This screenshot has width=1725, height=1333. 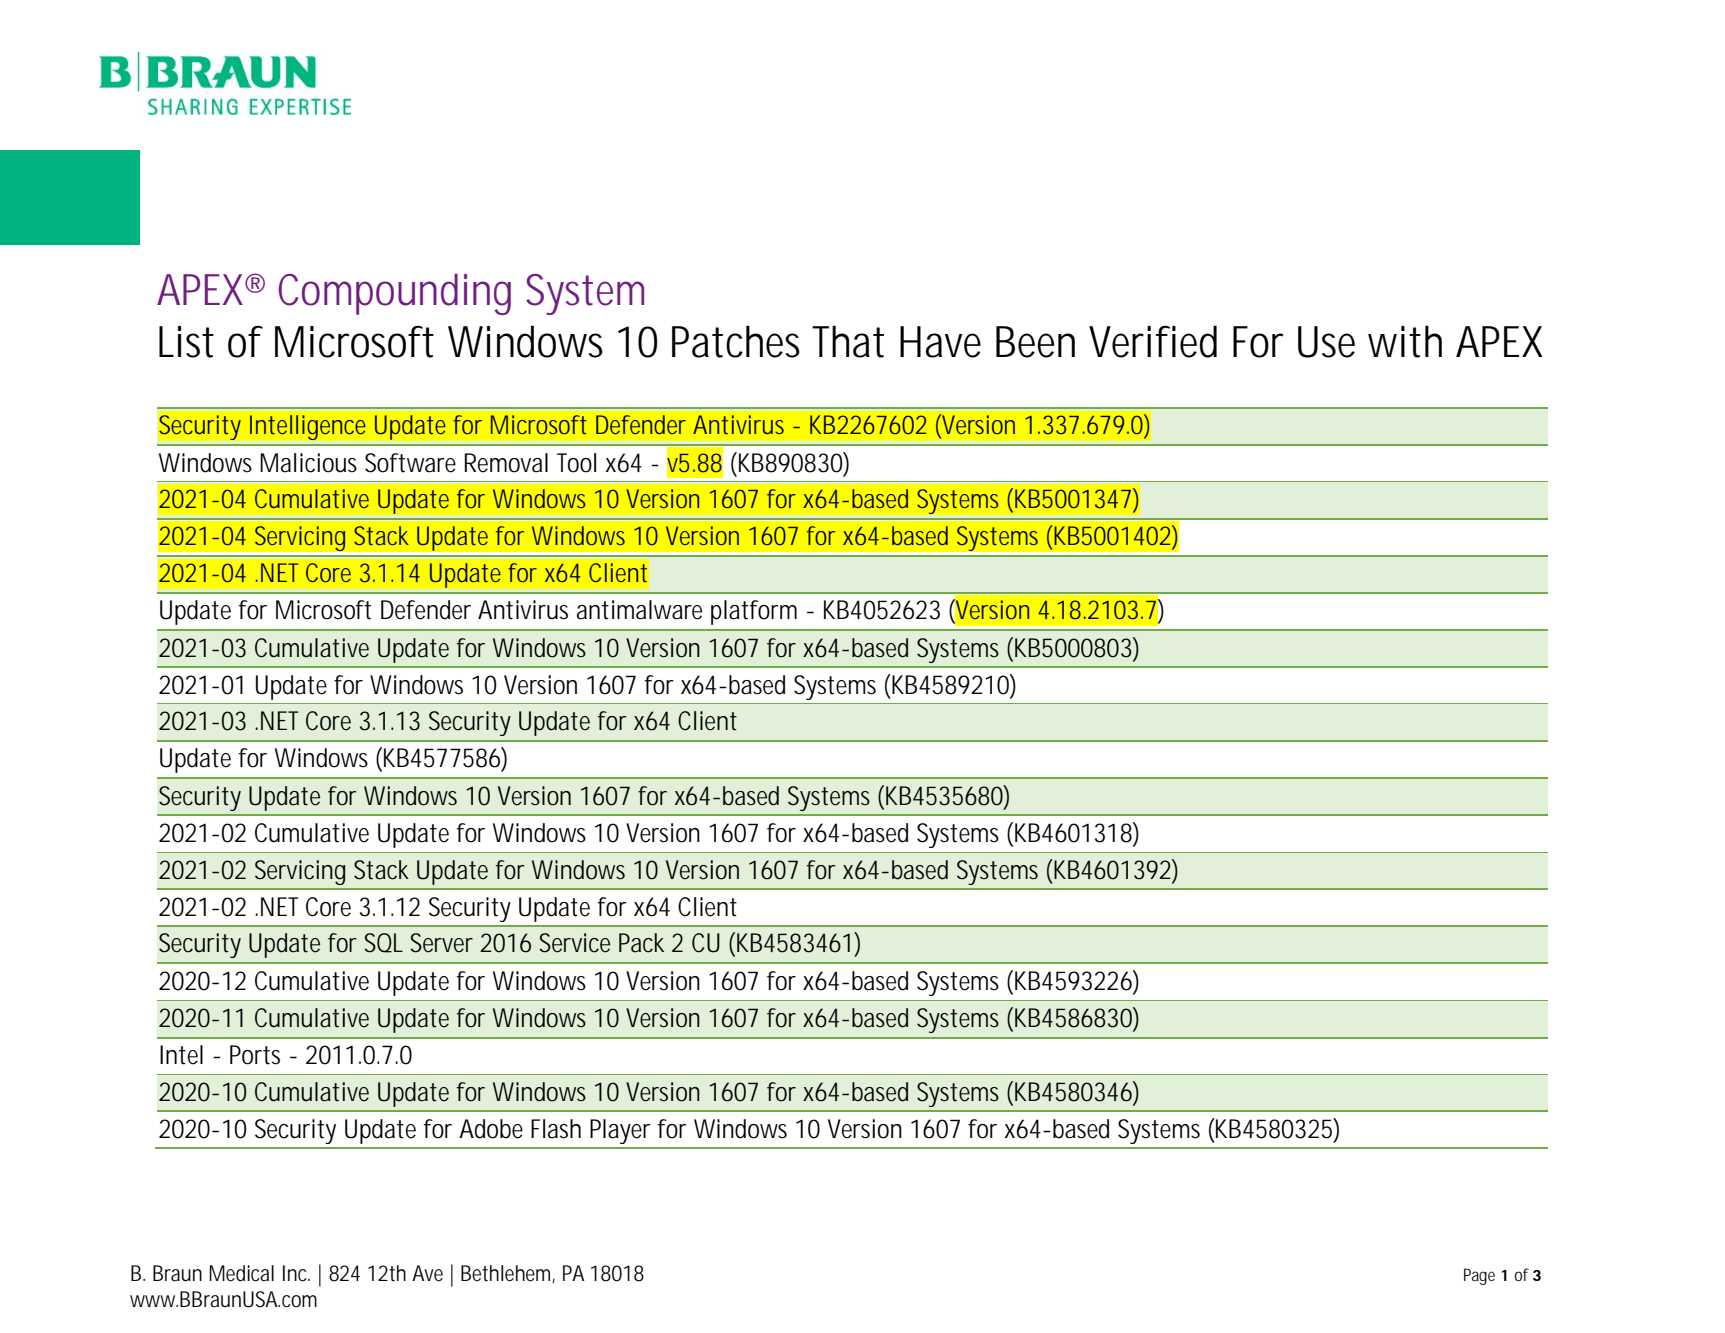 What do you see at coordinates (1326, 342) in the screenshot?
I see `Use` at bounding box center [1326, 342].
